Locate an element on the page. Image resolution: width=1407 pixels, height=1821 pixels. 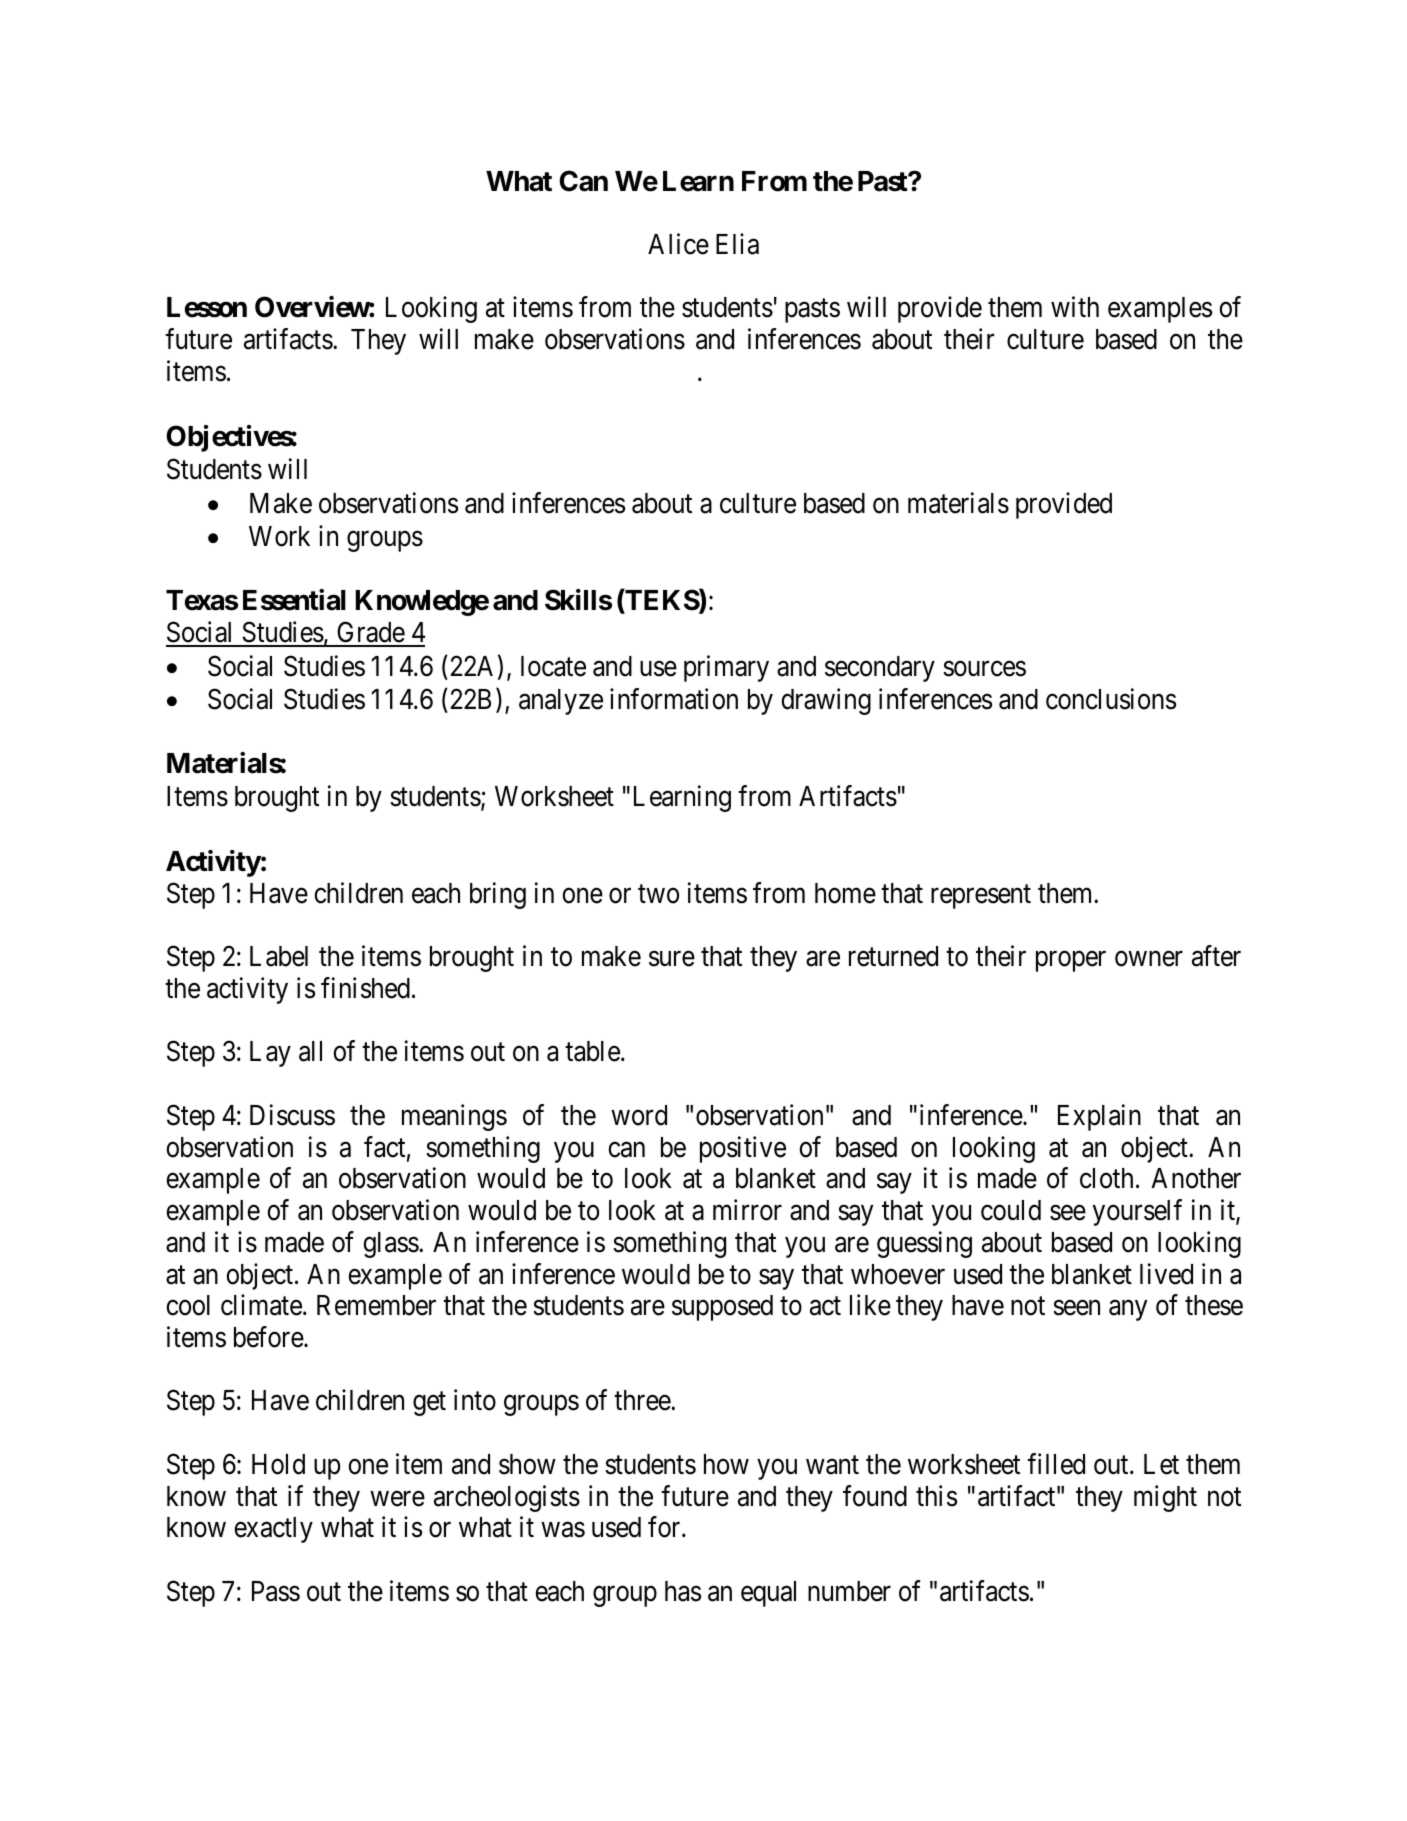
yourself is located at coordinates (1137, 1212).
